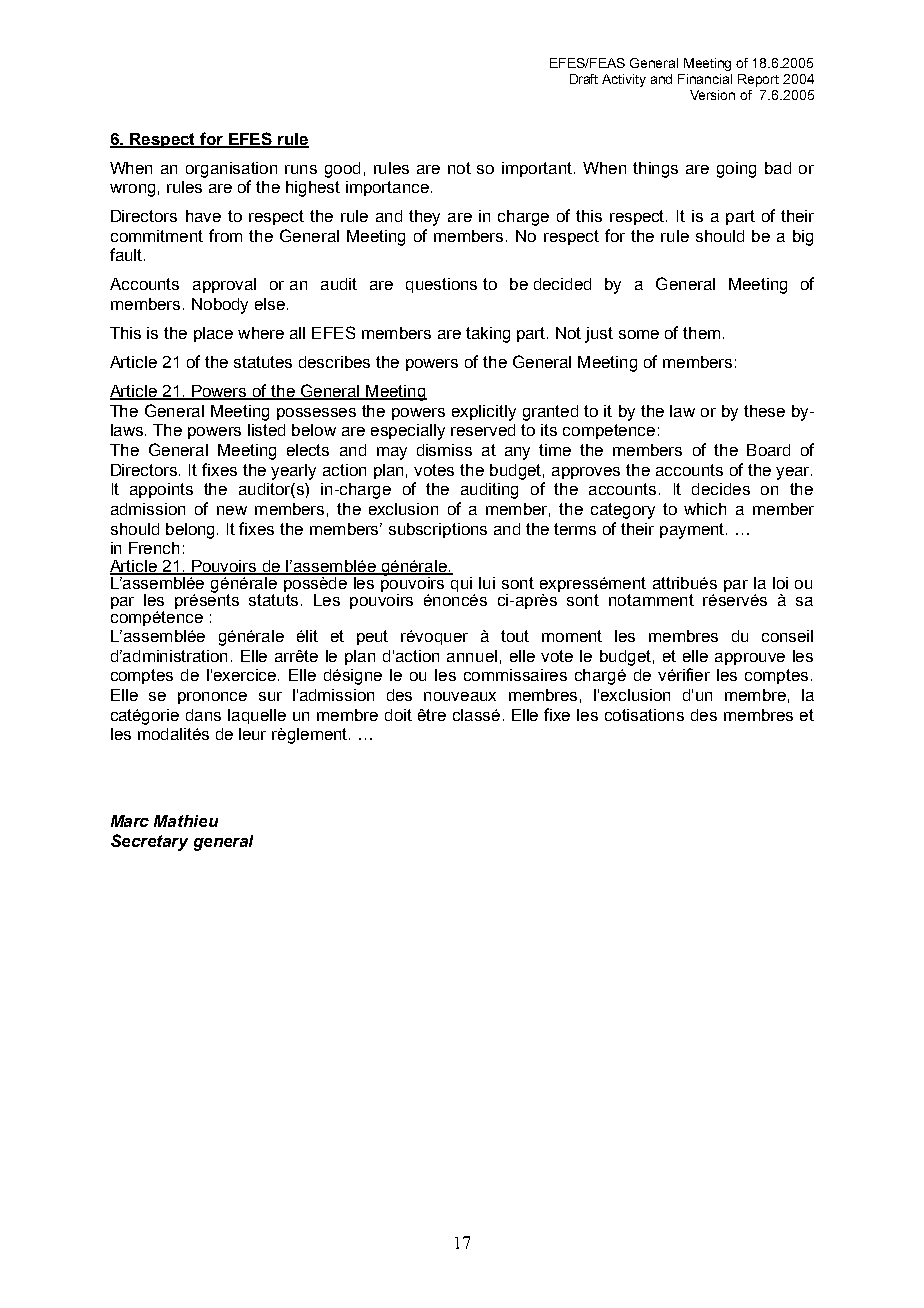  What do you see at coordinates (186, 821) in the screenshot?
I see `Mathieu` at bounding box center [186, 821].
